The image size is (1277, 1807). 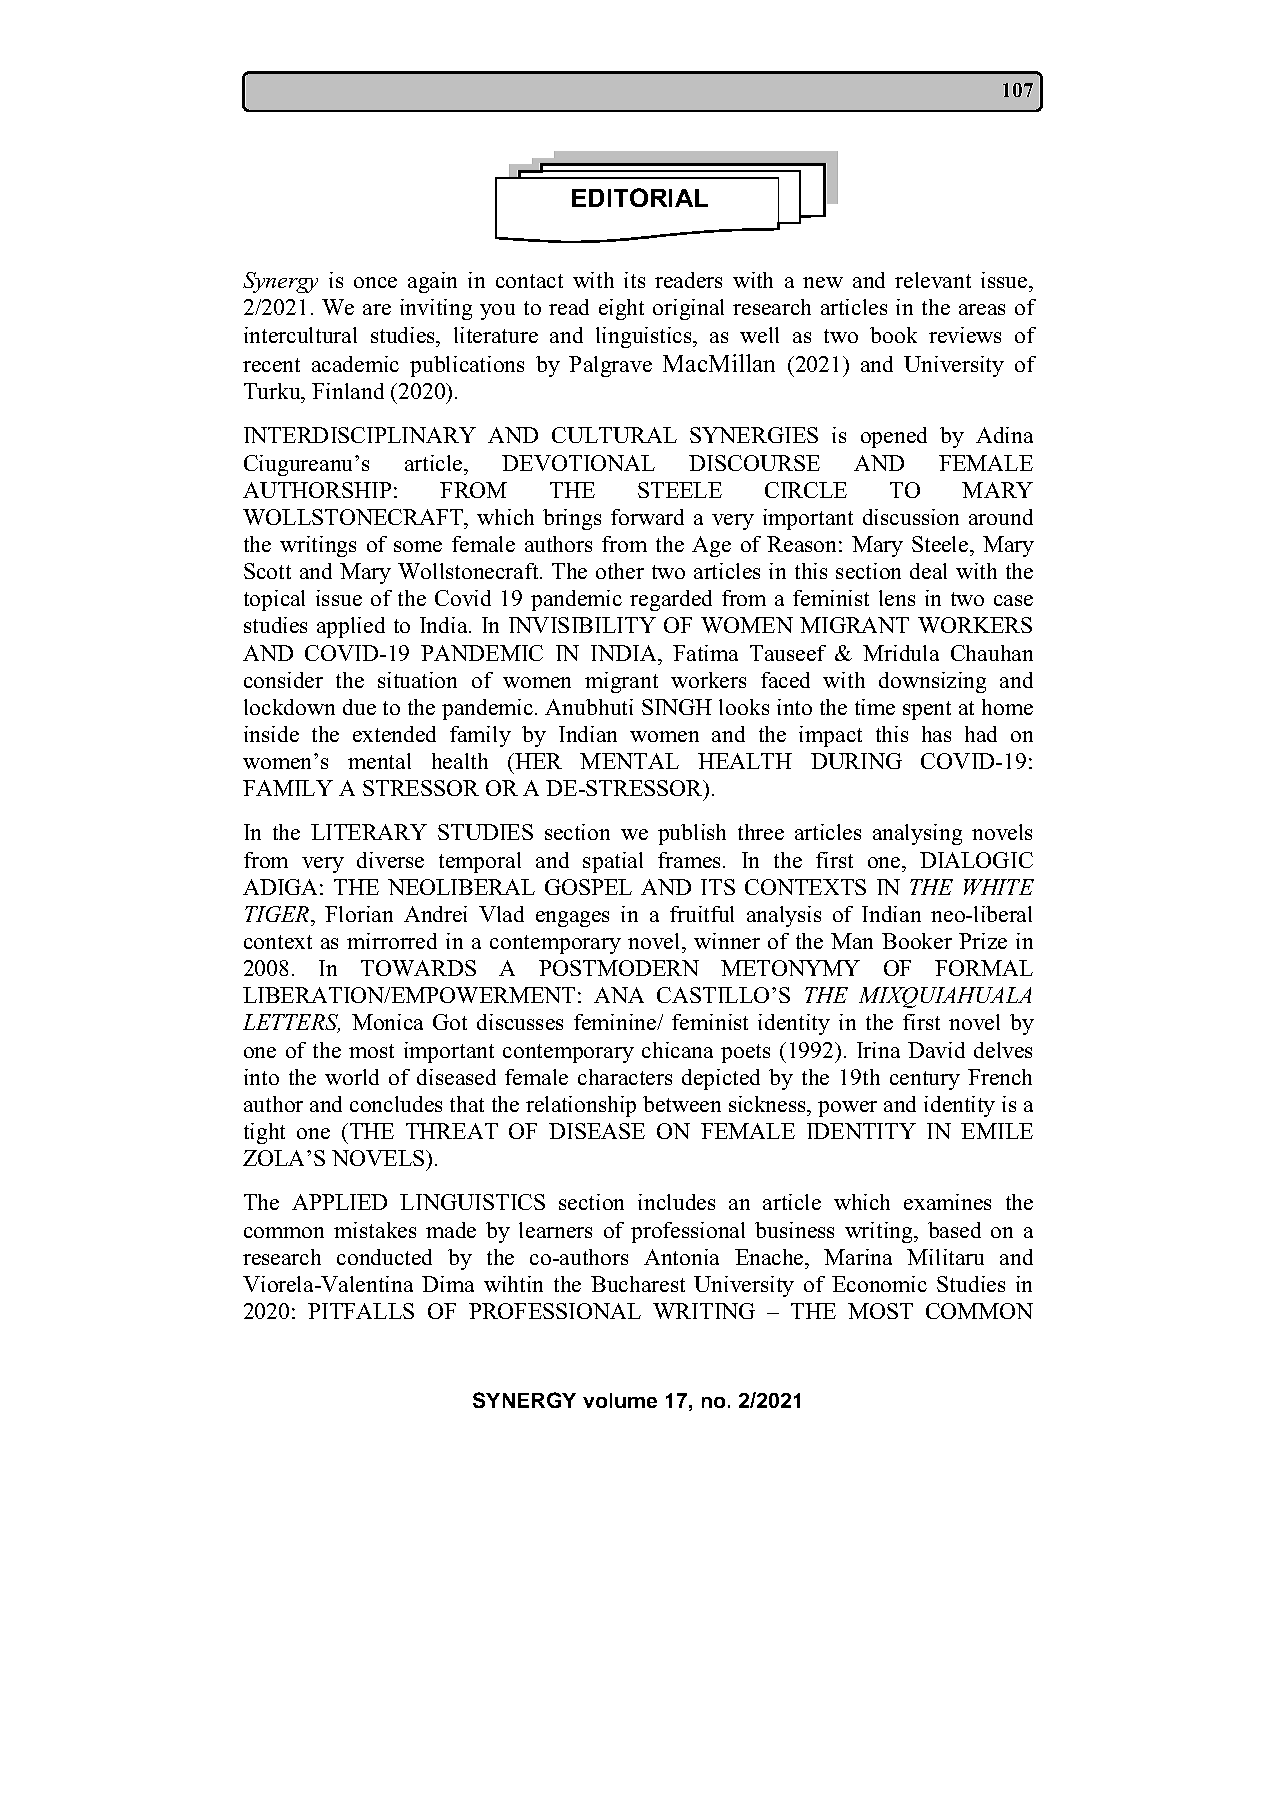 I want to click on characters, so click(x=625, y=1077).
